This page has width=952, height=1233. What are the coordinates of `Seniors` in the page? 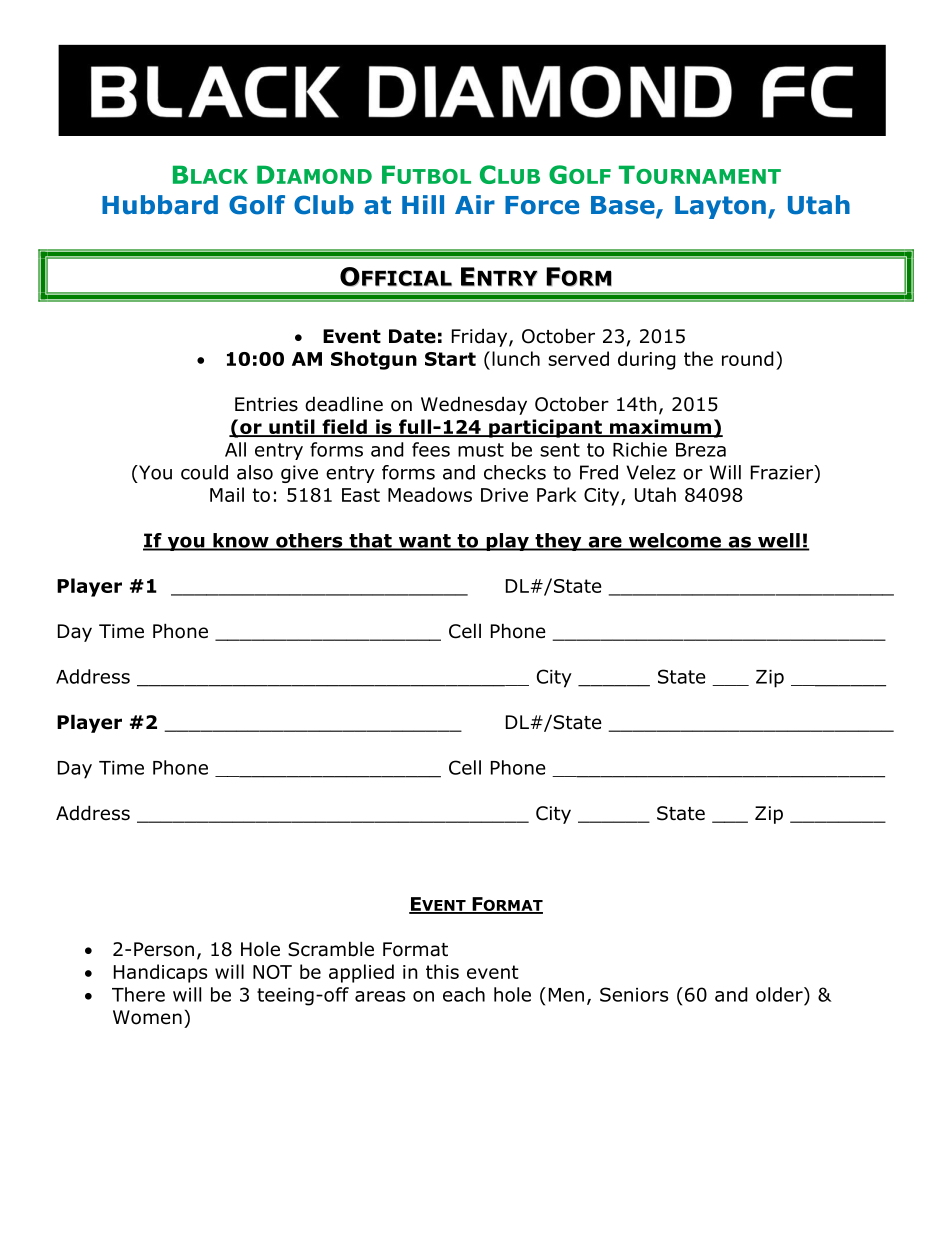 It's located at (634, 994).
